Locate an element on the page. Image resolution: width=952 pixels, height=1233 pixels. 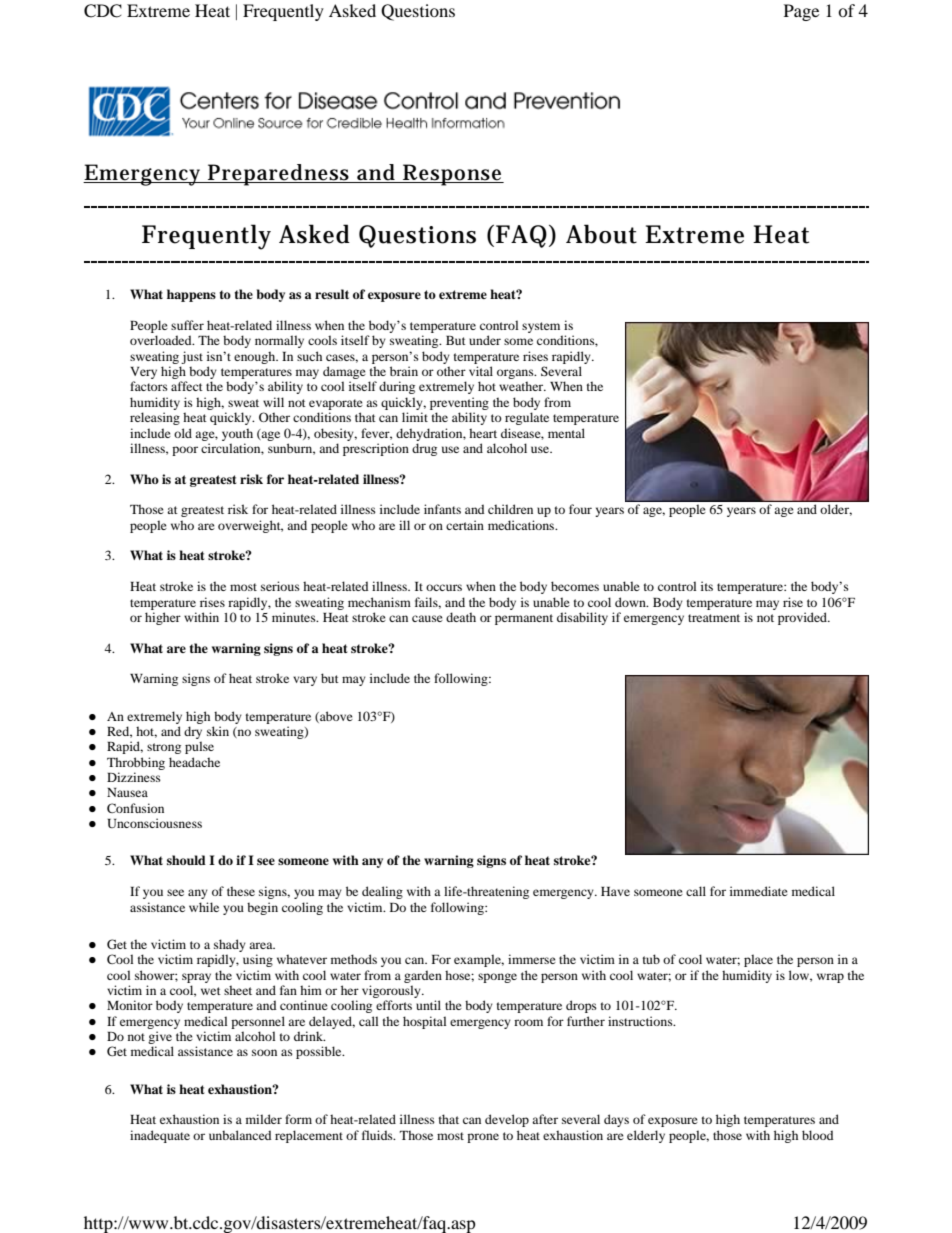
Preparedness is located at coordinates (279, 175).
